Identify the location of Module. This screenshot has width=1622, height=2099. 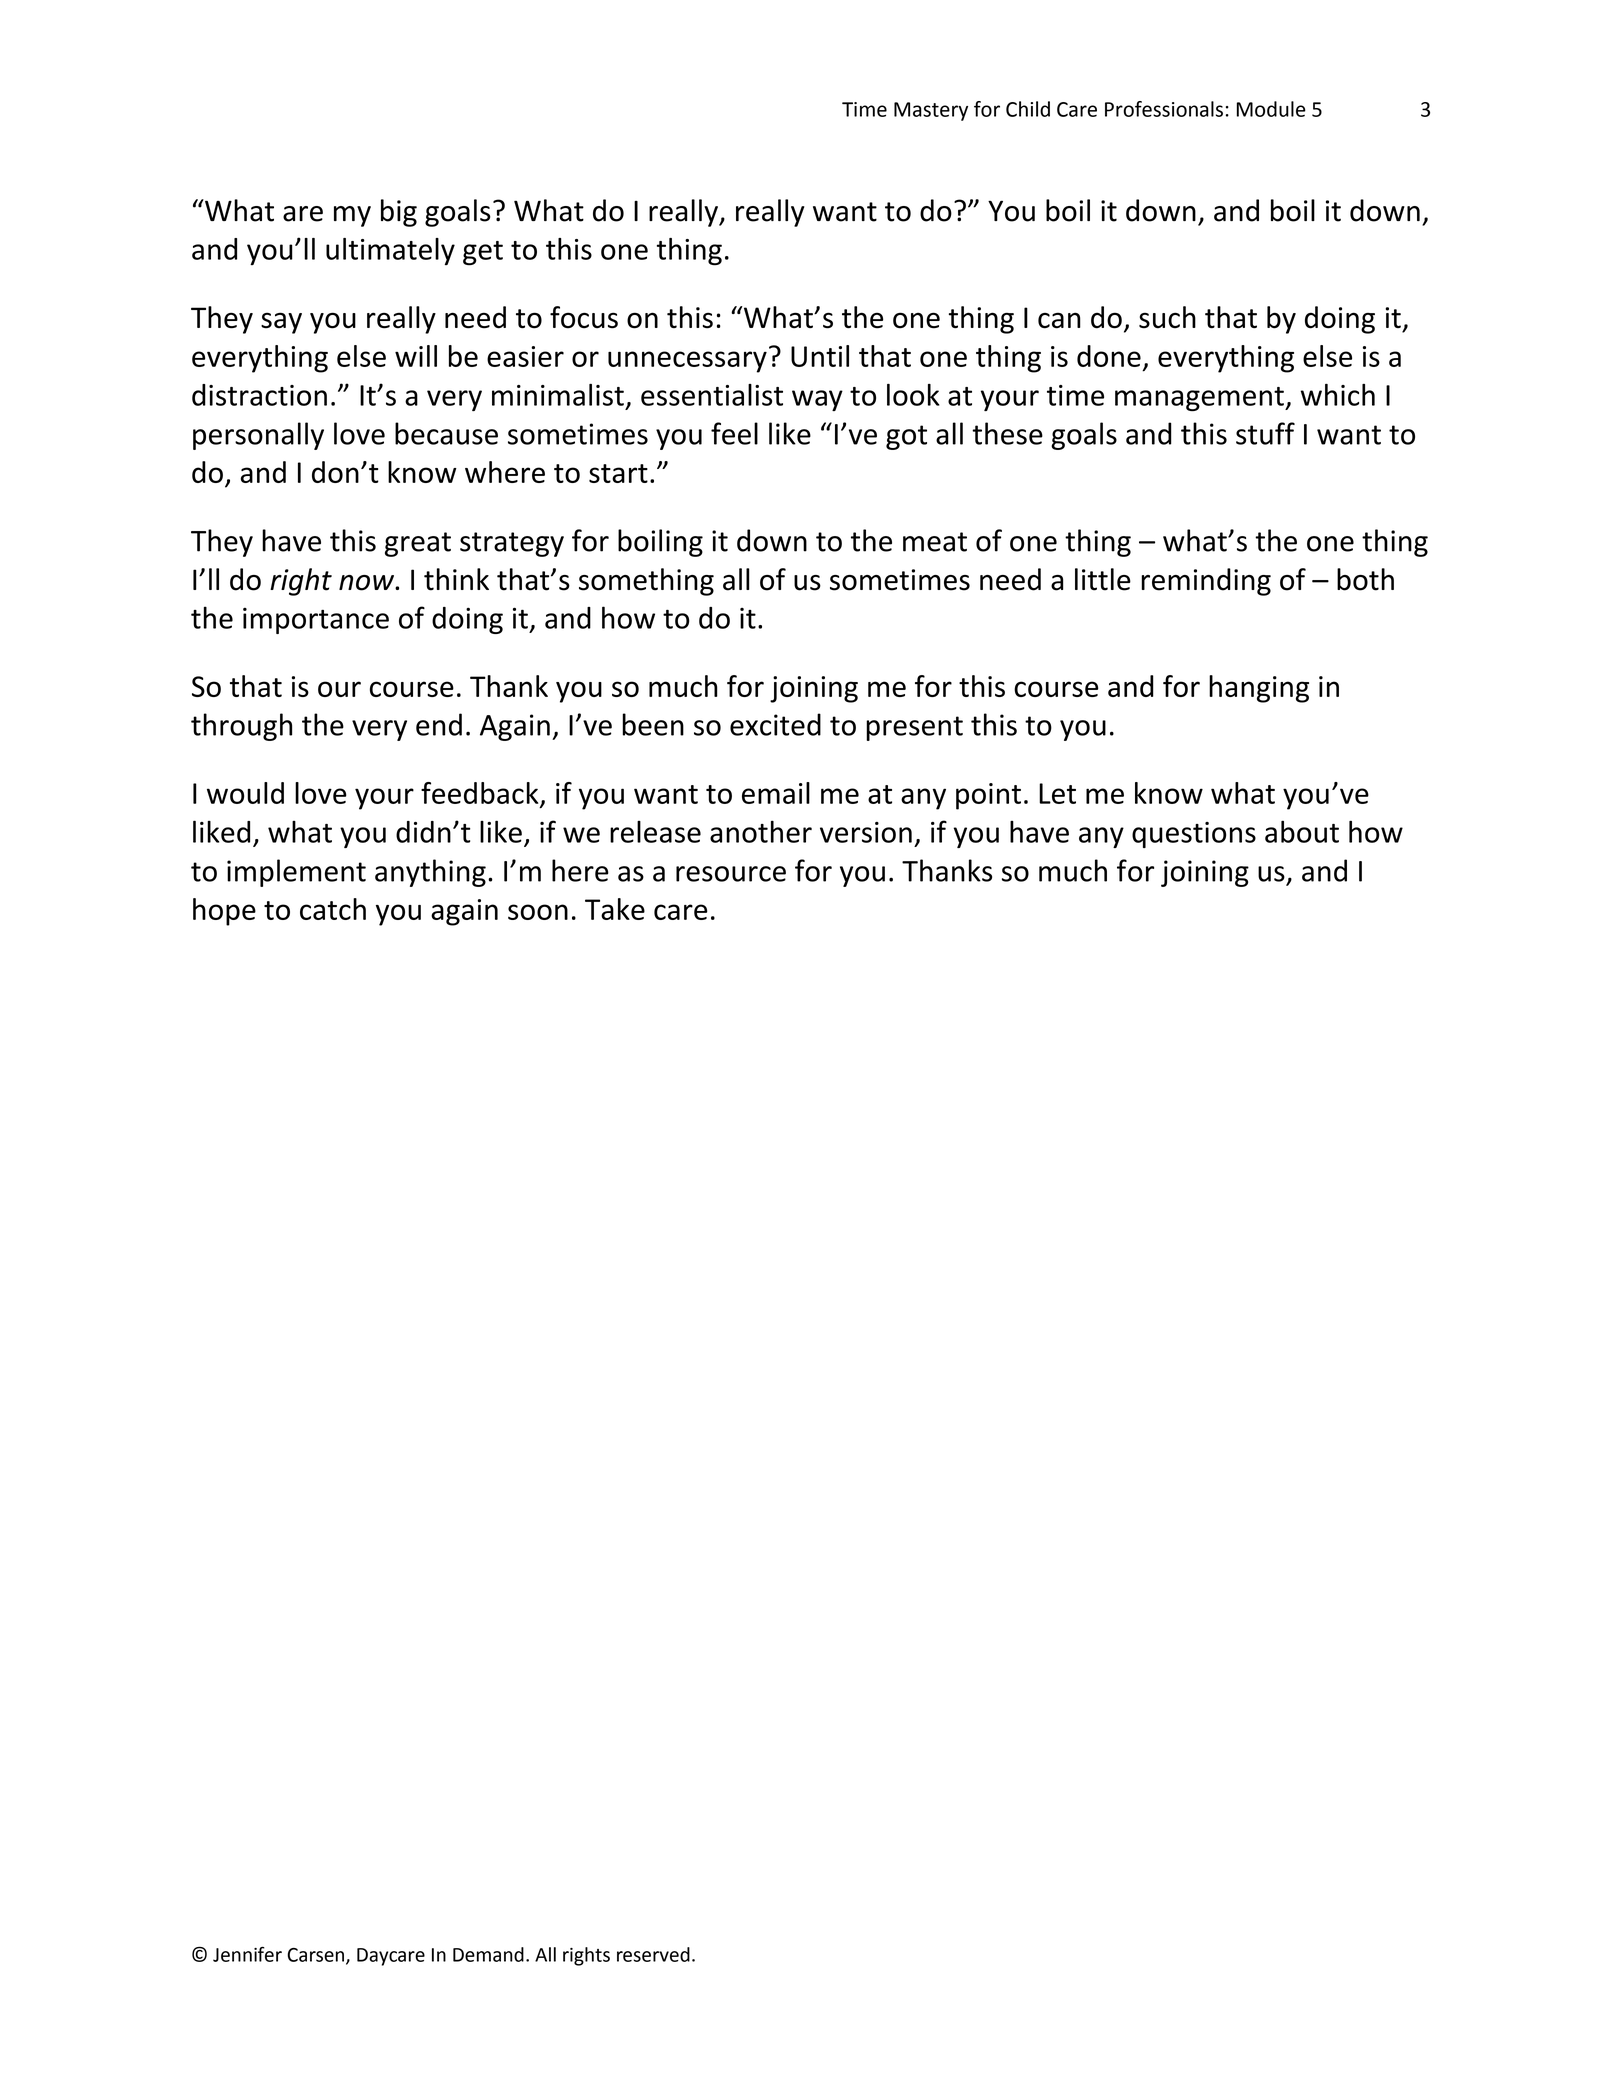
(1271, 109).
